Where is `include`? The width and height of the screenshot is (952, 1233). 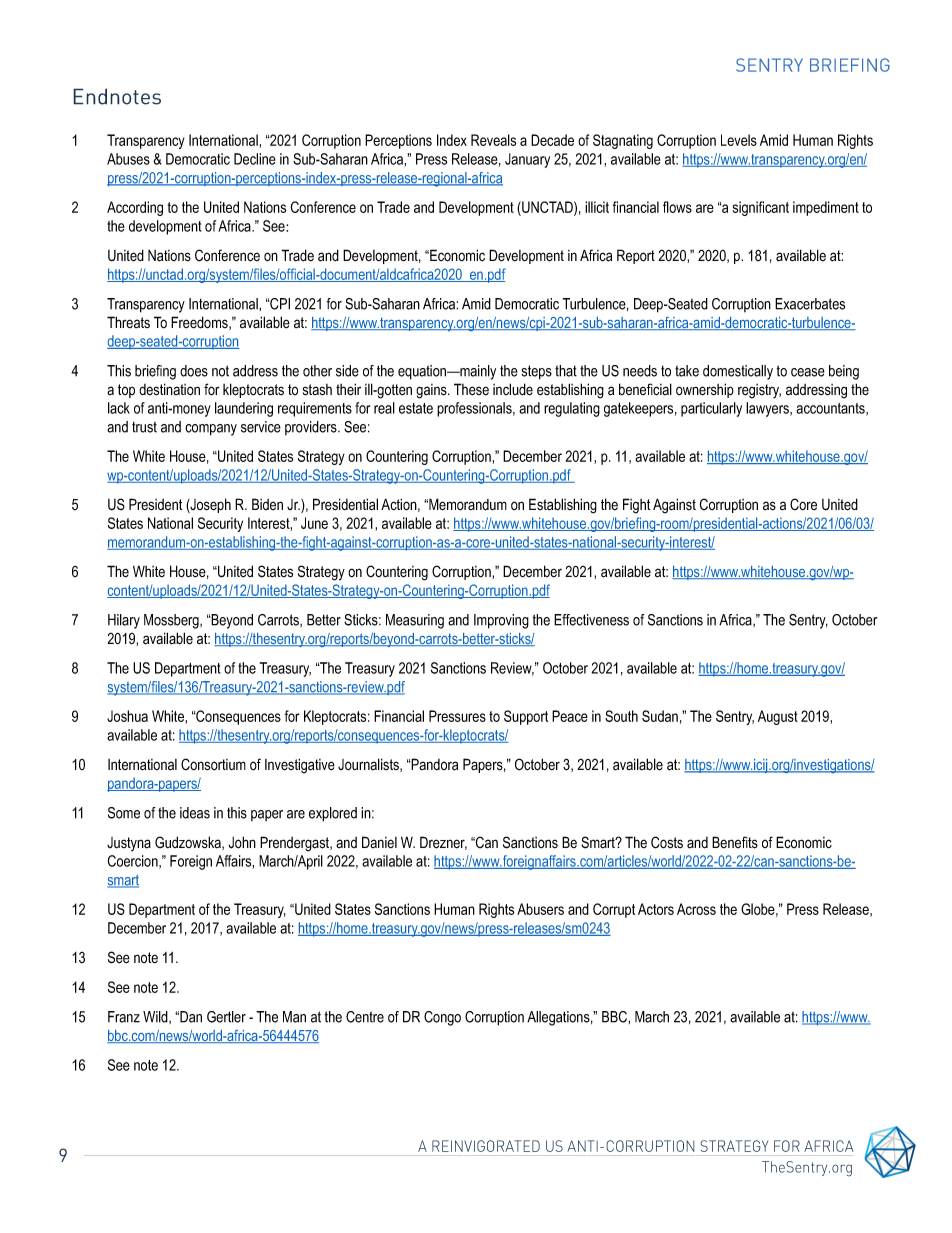
include is located at coordinates (513, 389).
